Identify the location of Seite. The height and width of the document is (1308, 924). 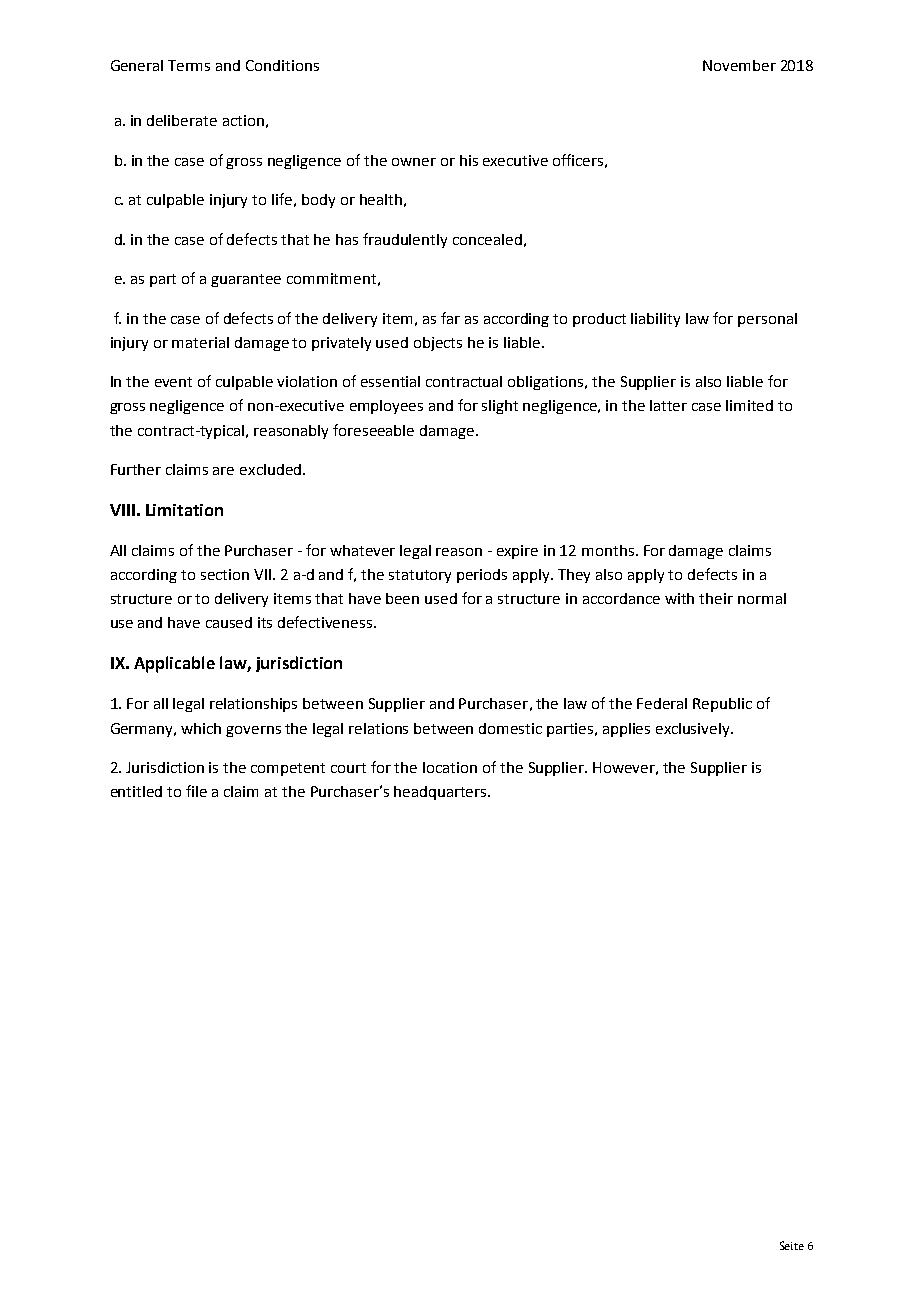
(792, 1245).
